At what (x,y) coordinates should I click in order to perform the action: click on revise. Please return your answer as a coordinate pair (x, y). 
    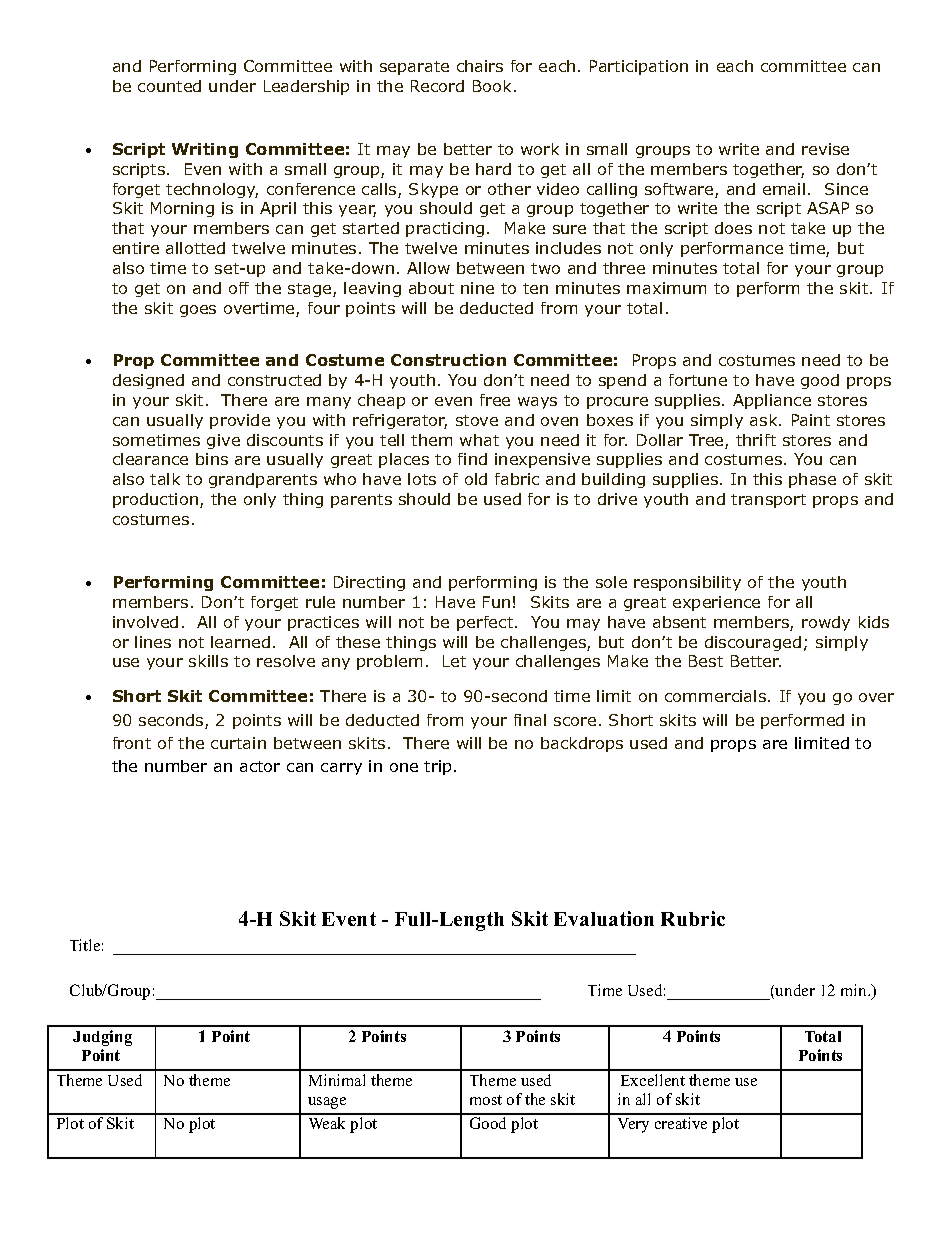
    Looking at the image, I should click on (825, 149).
